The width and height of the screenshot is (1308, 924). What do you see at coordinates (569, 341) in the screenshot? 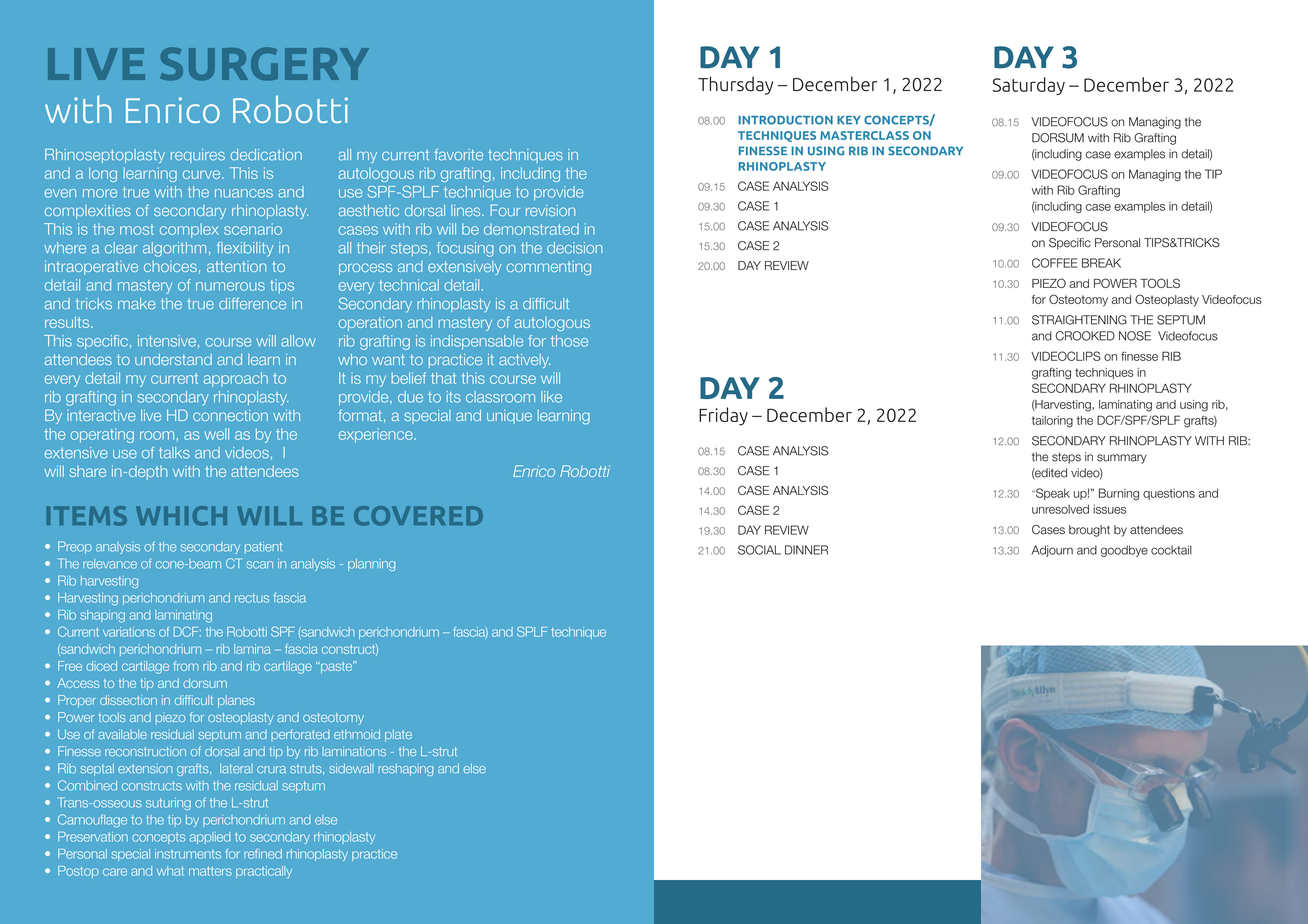
I see `those` at bounding box center [569, 341].
